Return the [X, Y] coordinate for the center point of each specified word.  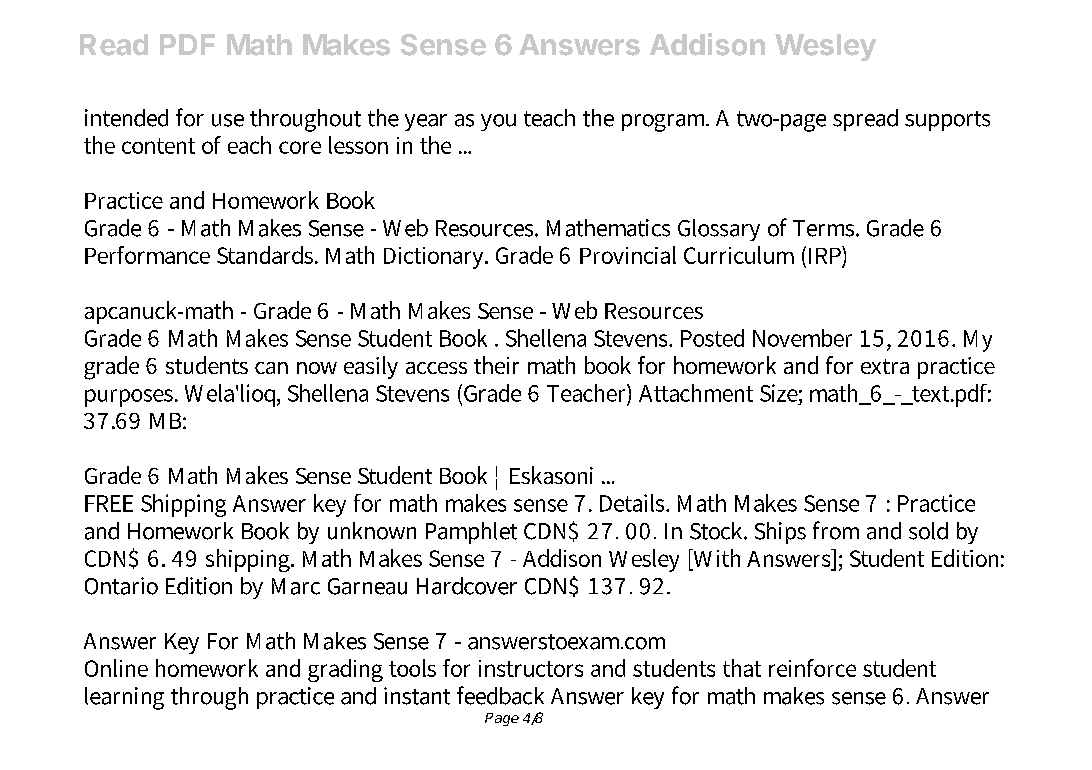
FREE [109, 503]
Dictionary [435, 258]
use [228, 120]
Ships [780, 533]
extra [885, 366]
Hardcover [467, 586]
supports [947, 121]
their [496, 365]
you [498, 122]
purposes [130, 398]
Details [634, 503]
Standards [266, 255]
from [836, 530]
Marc [296, 586]
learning [124, 698]
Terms [825, 228]
